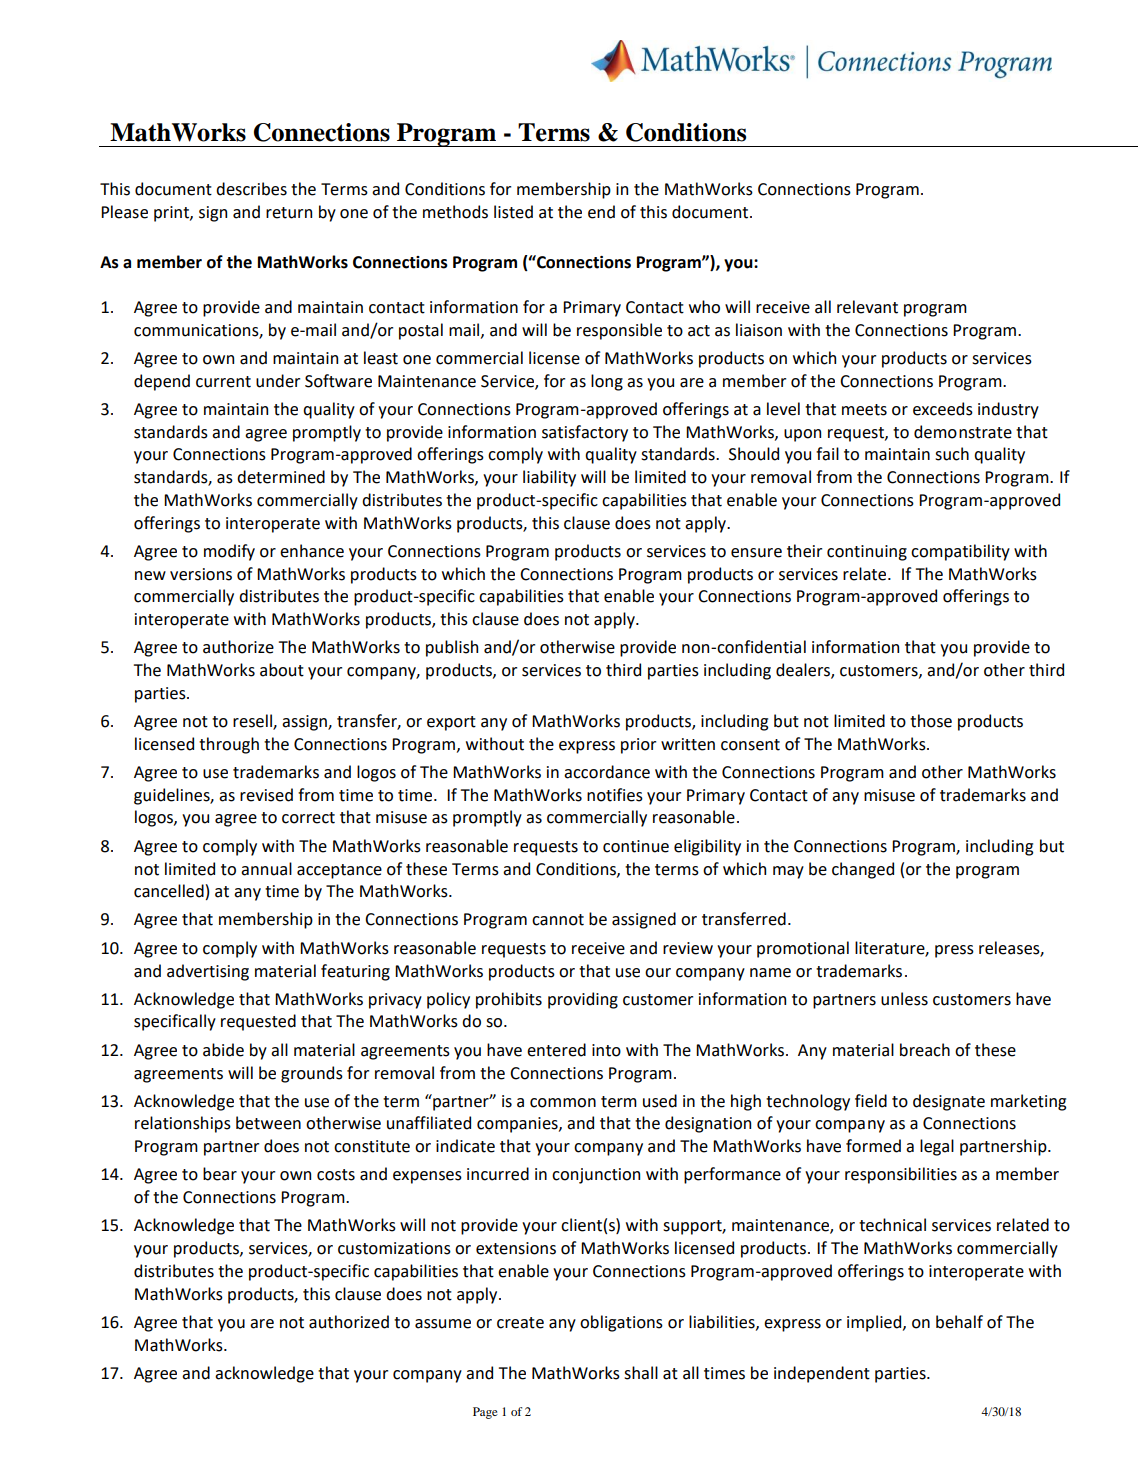  I want to click on abide, so click(223, 1050).
